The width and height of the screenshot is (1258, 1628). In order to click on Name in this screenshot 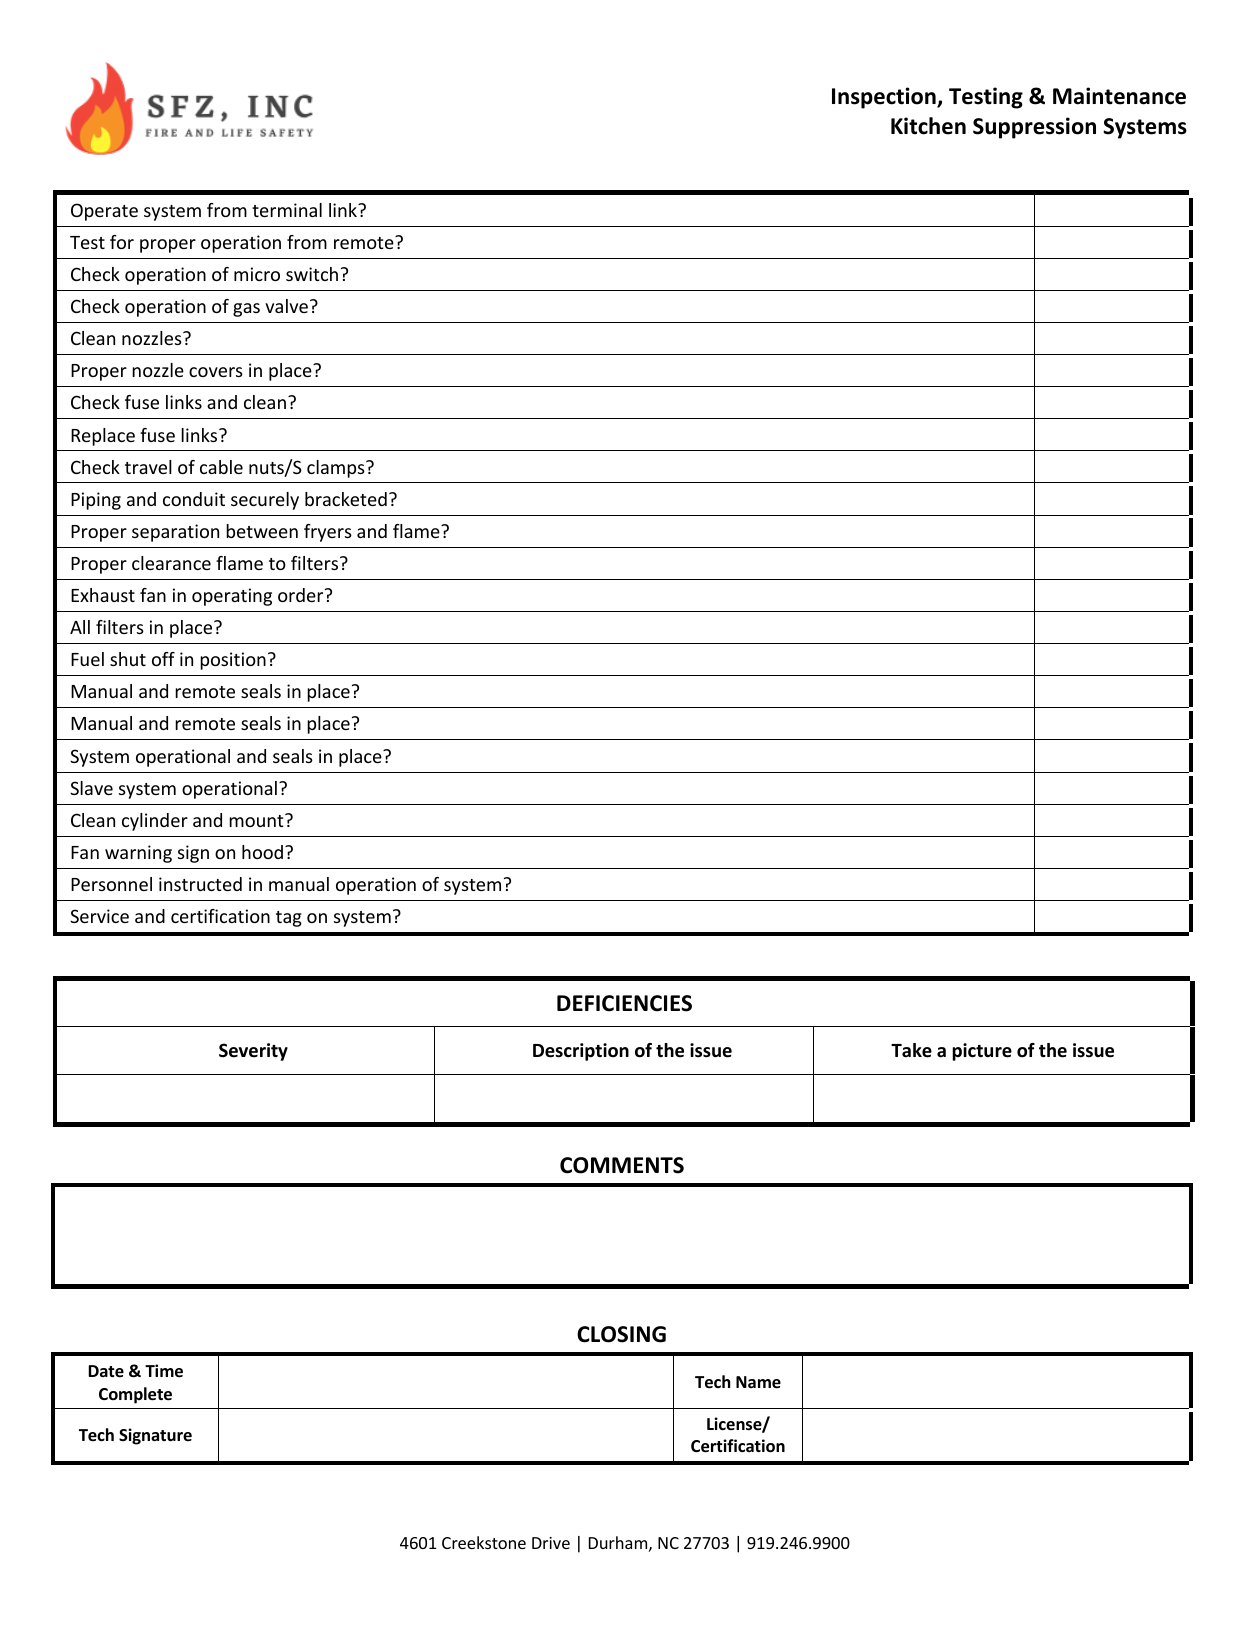, I will do `click(758, 1382)`.
